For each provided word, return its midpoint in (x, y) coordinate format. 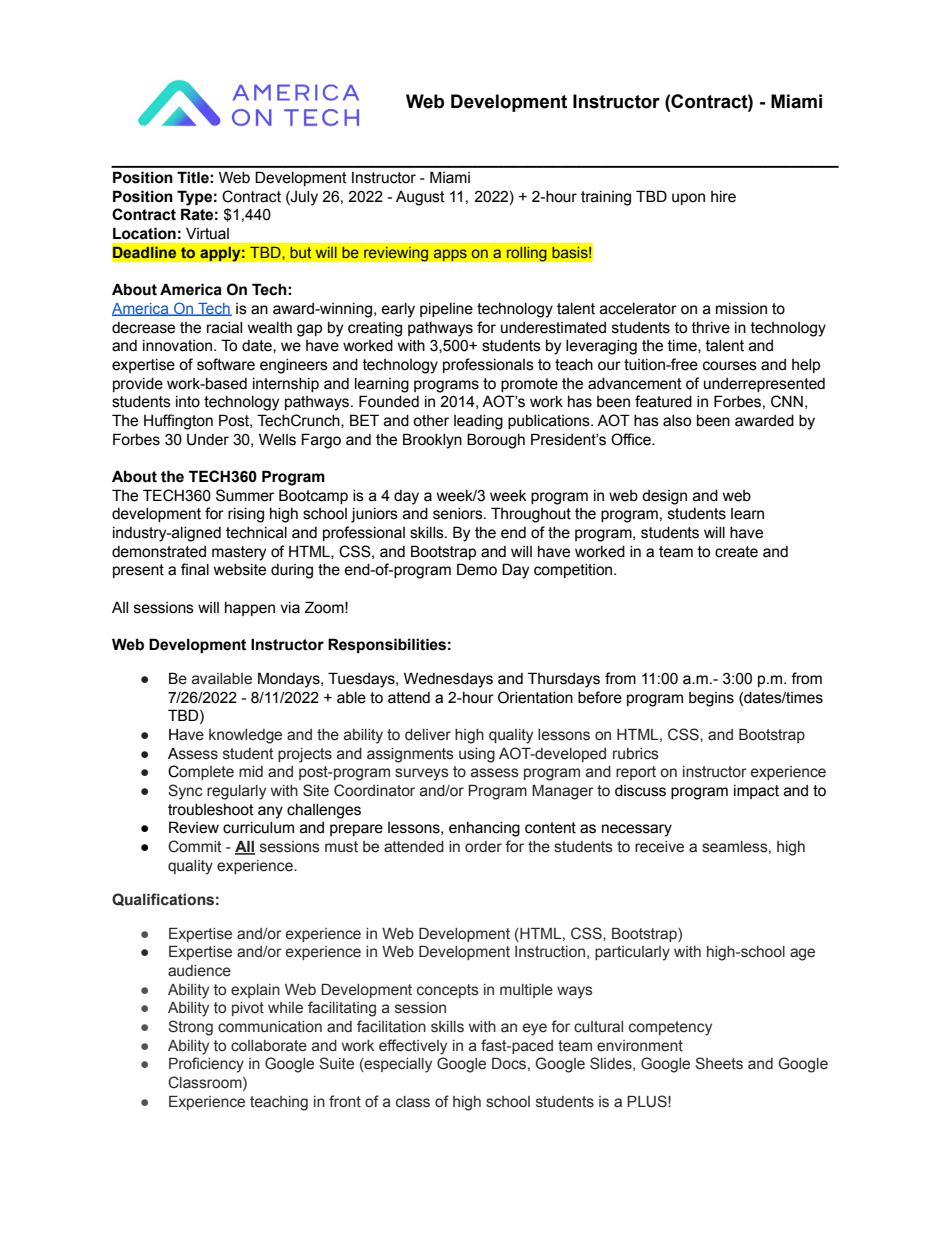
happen (250, 609)
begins (711, 699)
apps (450, 255)
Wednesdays (448, 680)
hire (723, 197)
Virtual (207, 233)
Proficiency (206, 1065)
